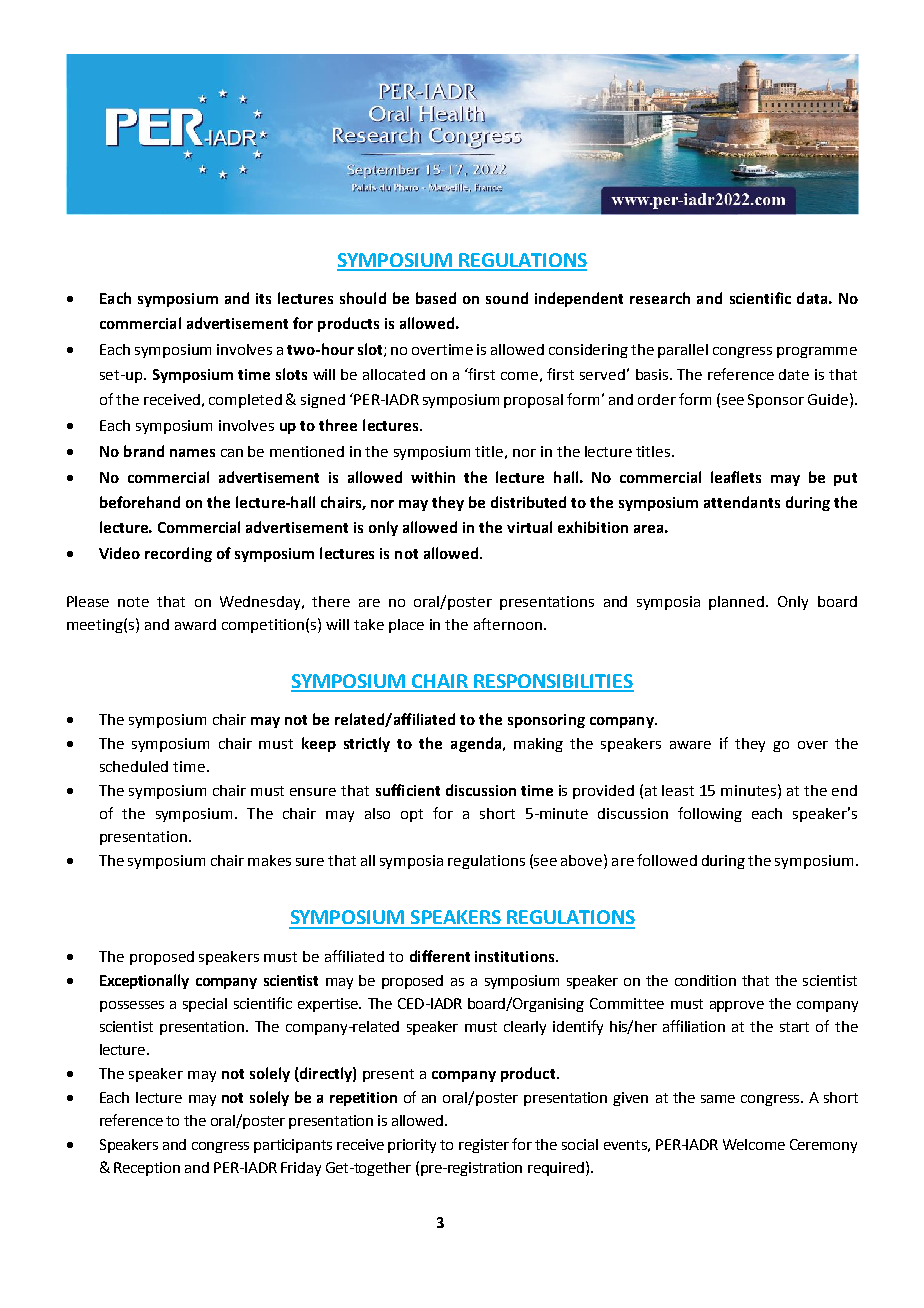 The height and width of the document is (1308, 924). I want to click on scheduled, so click(134, 766).
